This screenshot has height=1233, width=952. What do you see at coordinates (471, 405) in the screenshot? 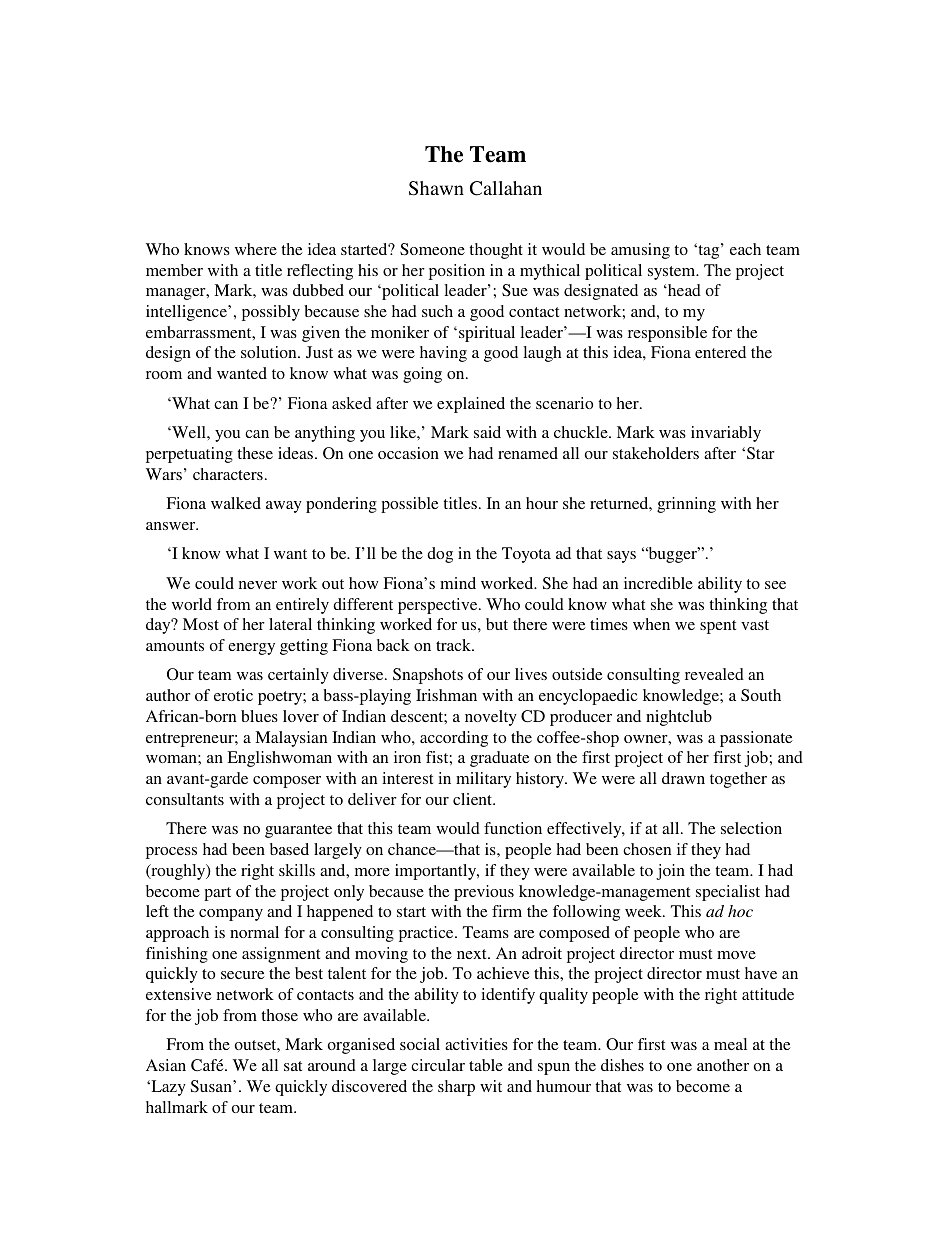
I see `explained` at bounding box center [471, 405].
